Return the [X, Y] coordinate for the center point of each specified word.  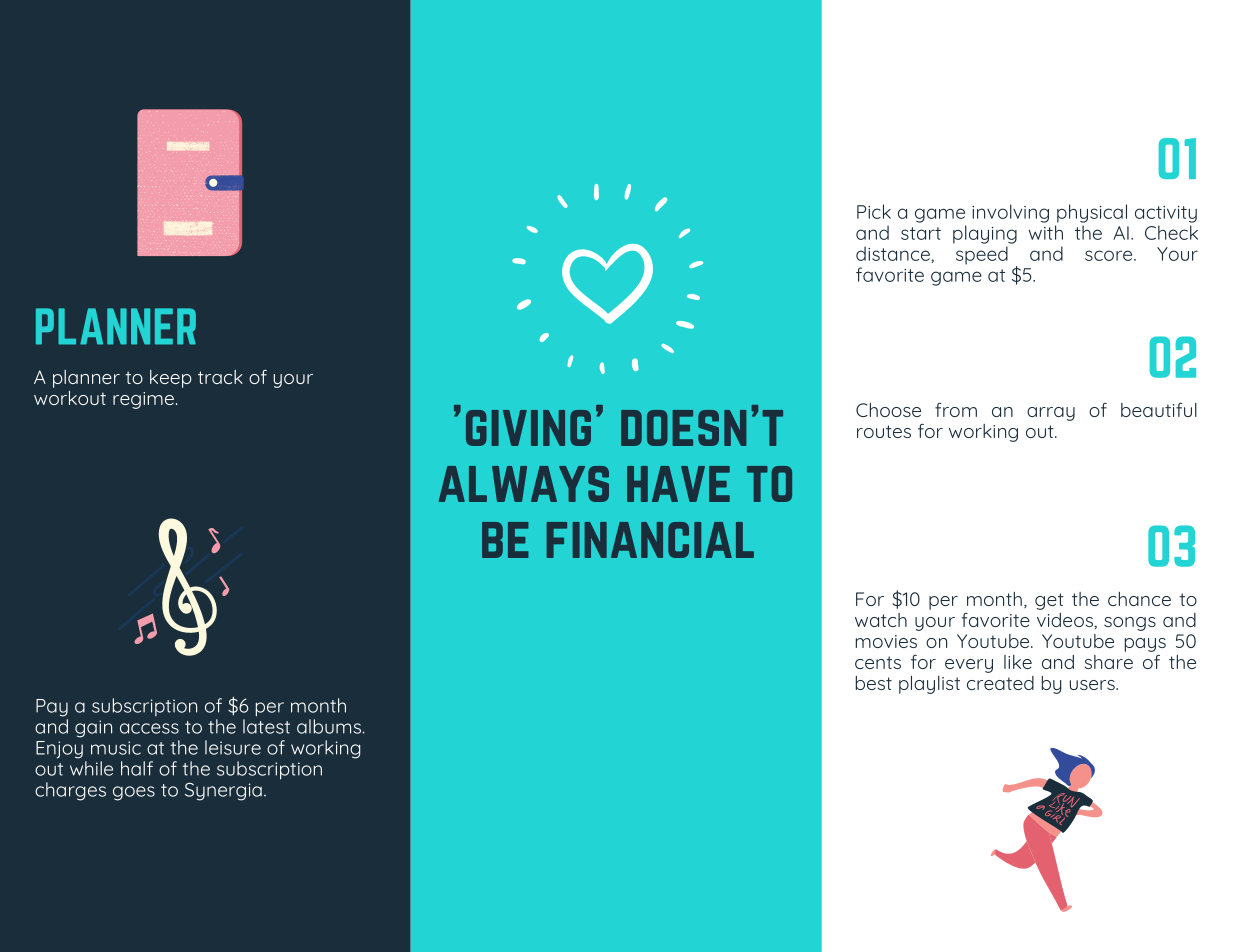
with [1046, 232]
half [137, 768]
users [1093, 685]
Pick [874, 211]
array [1051, 414]
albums [329, 726]
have [678, 484]
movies [886, 641]
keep [171, 379]
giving [528, 428]
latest [266, 725]
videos [1066, 621]
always [524, 484]
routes [884, 431]
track [220, 377]
